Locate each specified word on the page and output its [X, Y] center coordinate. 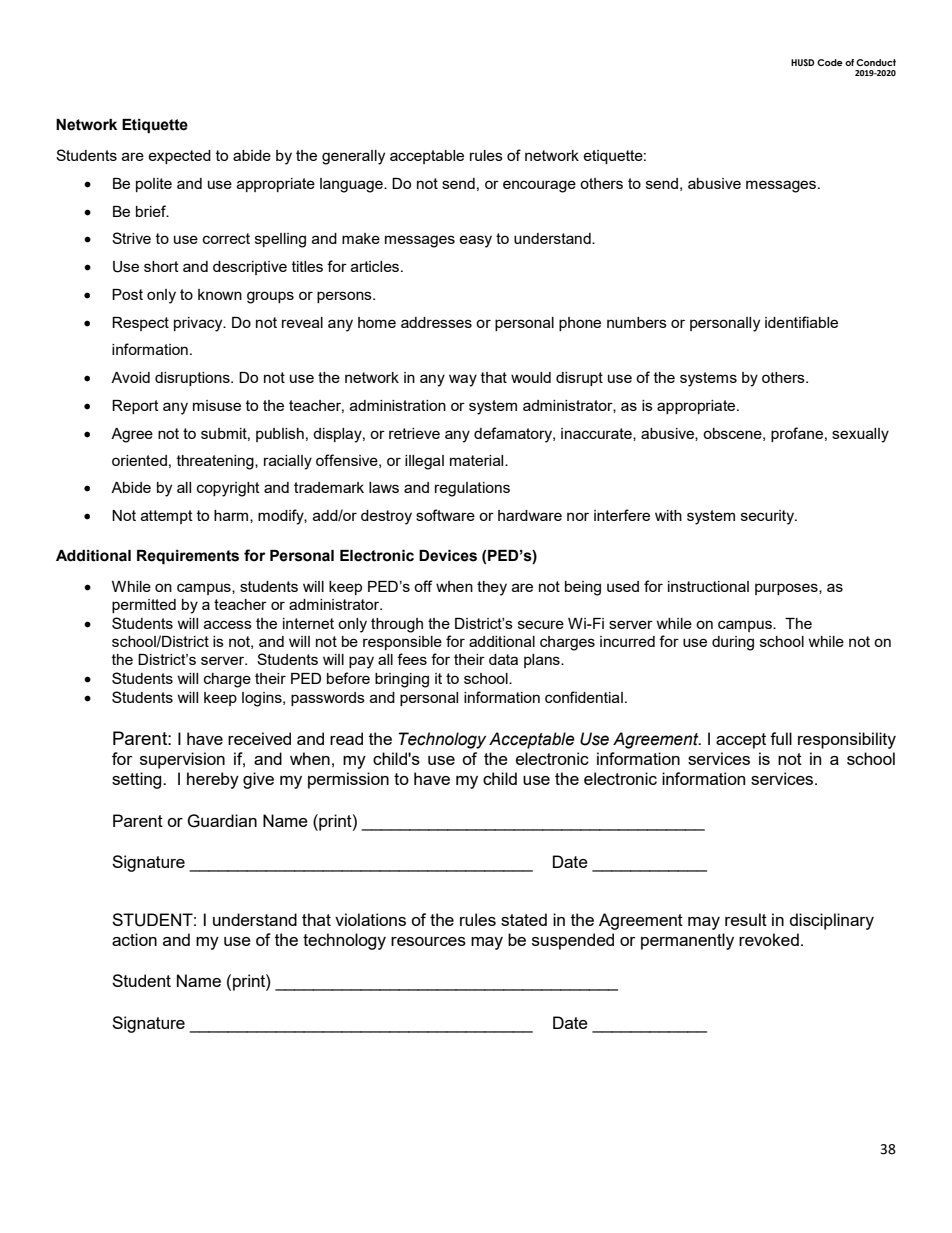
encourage [539, 186]
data [503, 659]
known [220, 294]
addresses [436, 322]
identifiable [801, 322]
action [134, 939]
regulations [472, 489]
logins [263, 699]
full [781, 738]
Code [830, 62]
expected [179, 157]
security [769, 517]
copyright [228, 489]
